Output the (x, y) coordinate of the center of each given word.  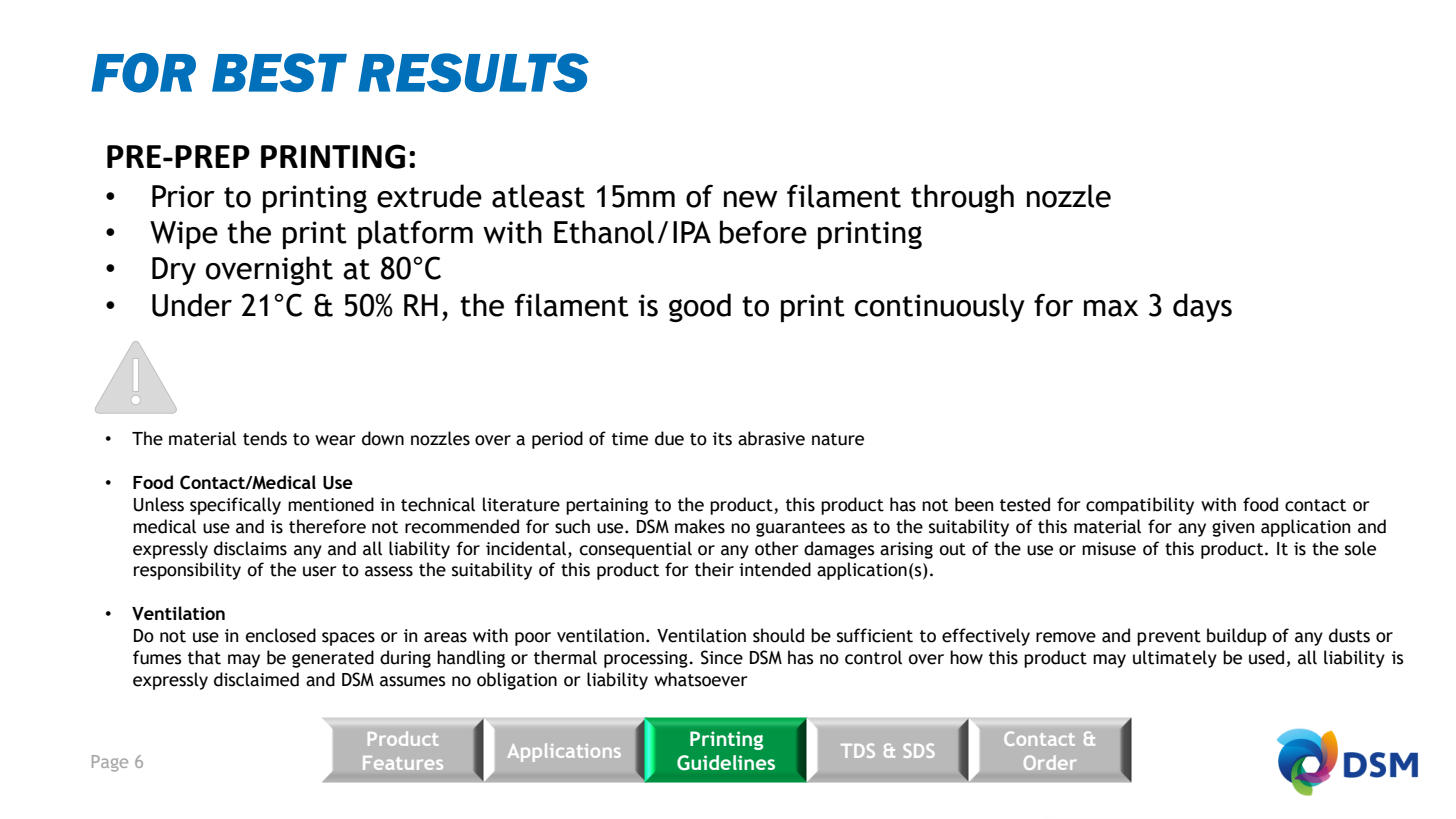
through (962, 198)
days (1202, 307)
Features (403, 763)
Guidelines (726, 763)
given (1233, 528)
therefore (327, 526)
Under (192, 305)
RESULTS (473, 72)
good (700, 307)
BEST (279, 72)
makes (700, 526)
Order (1050, 762)
